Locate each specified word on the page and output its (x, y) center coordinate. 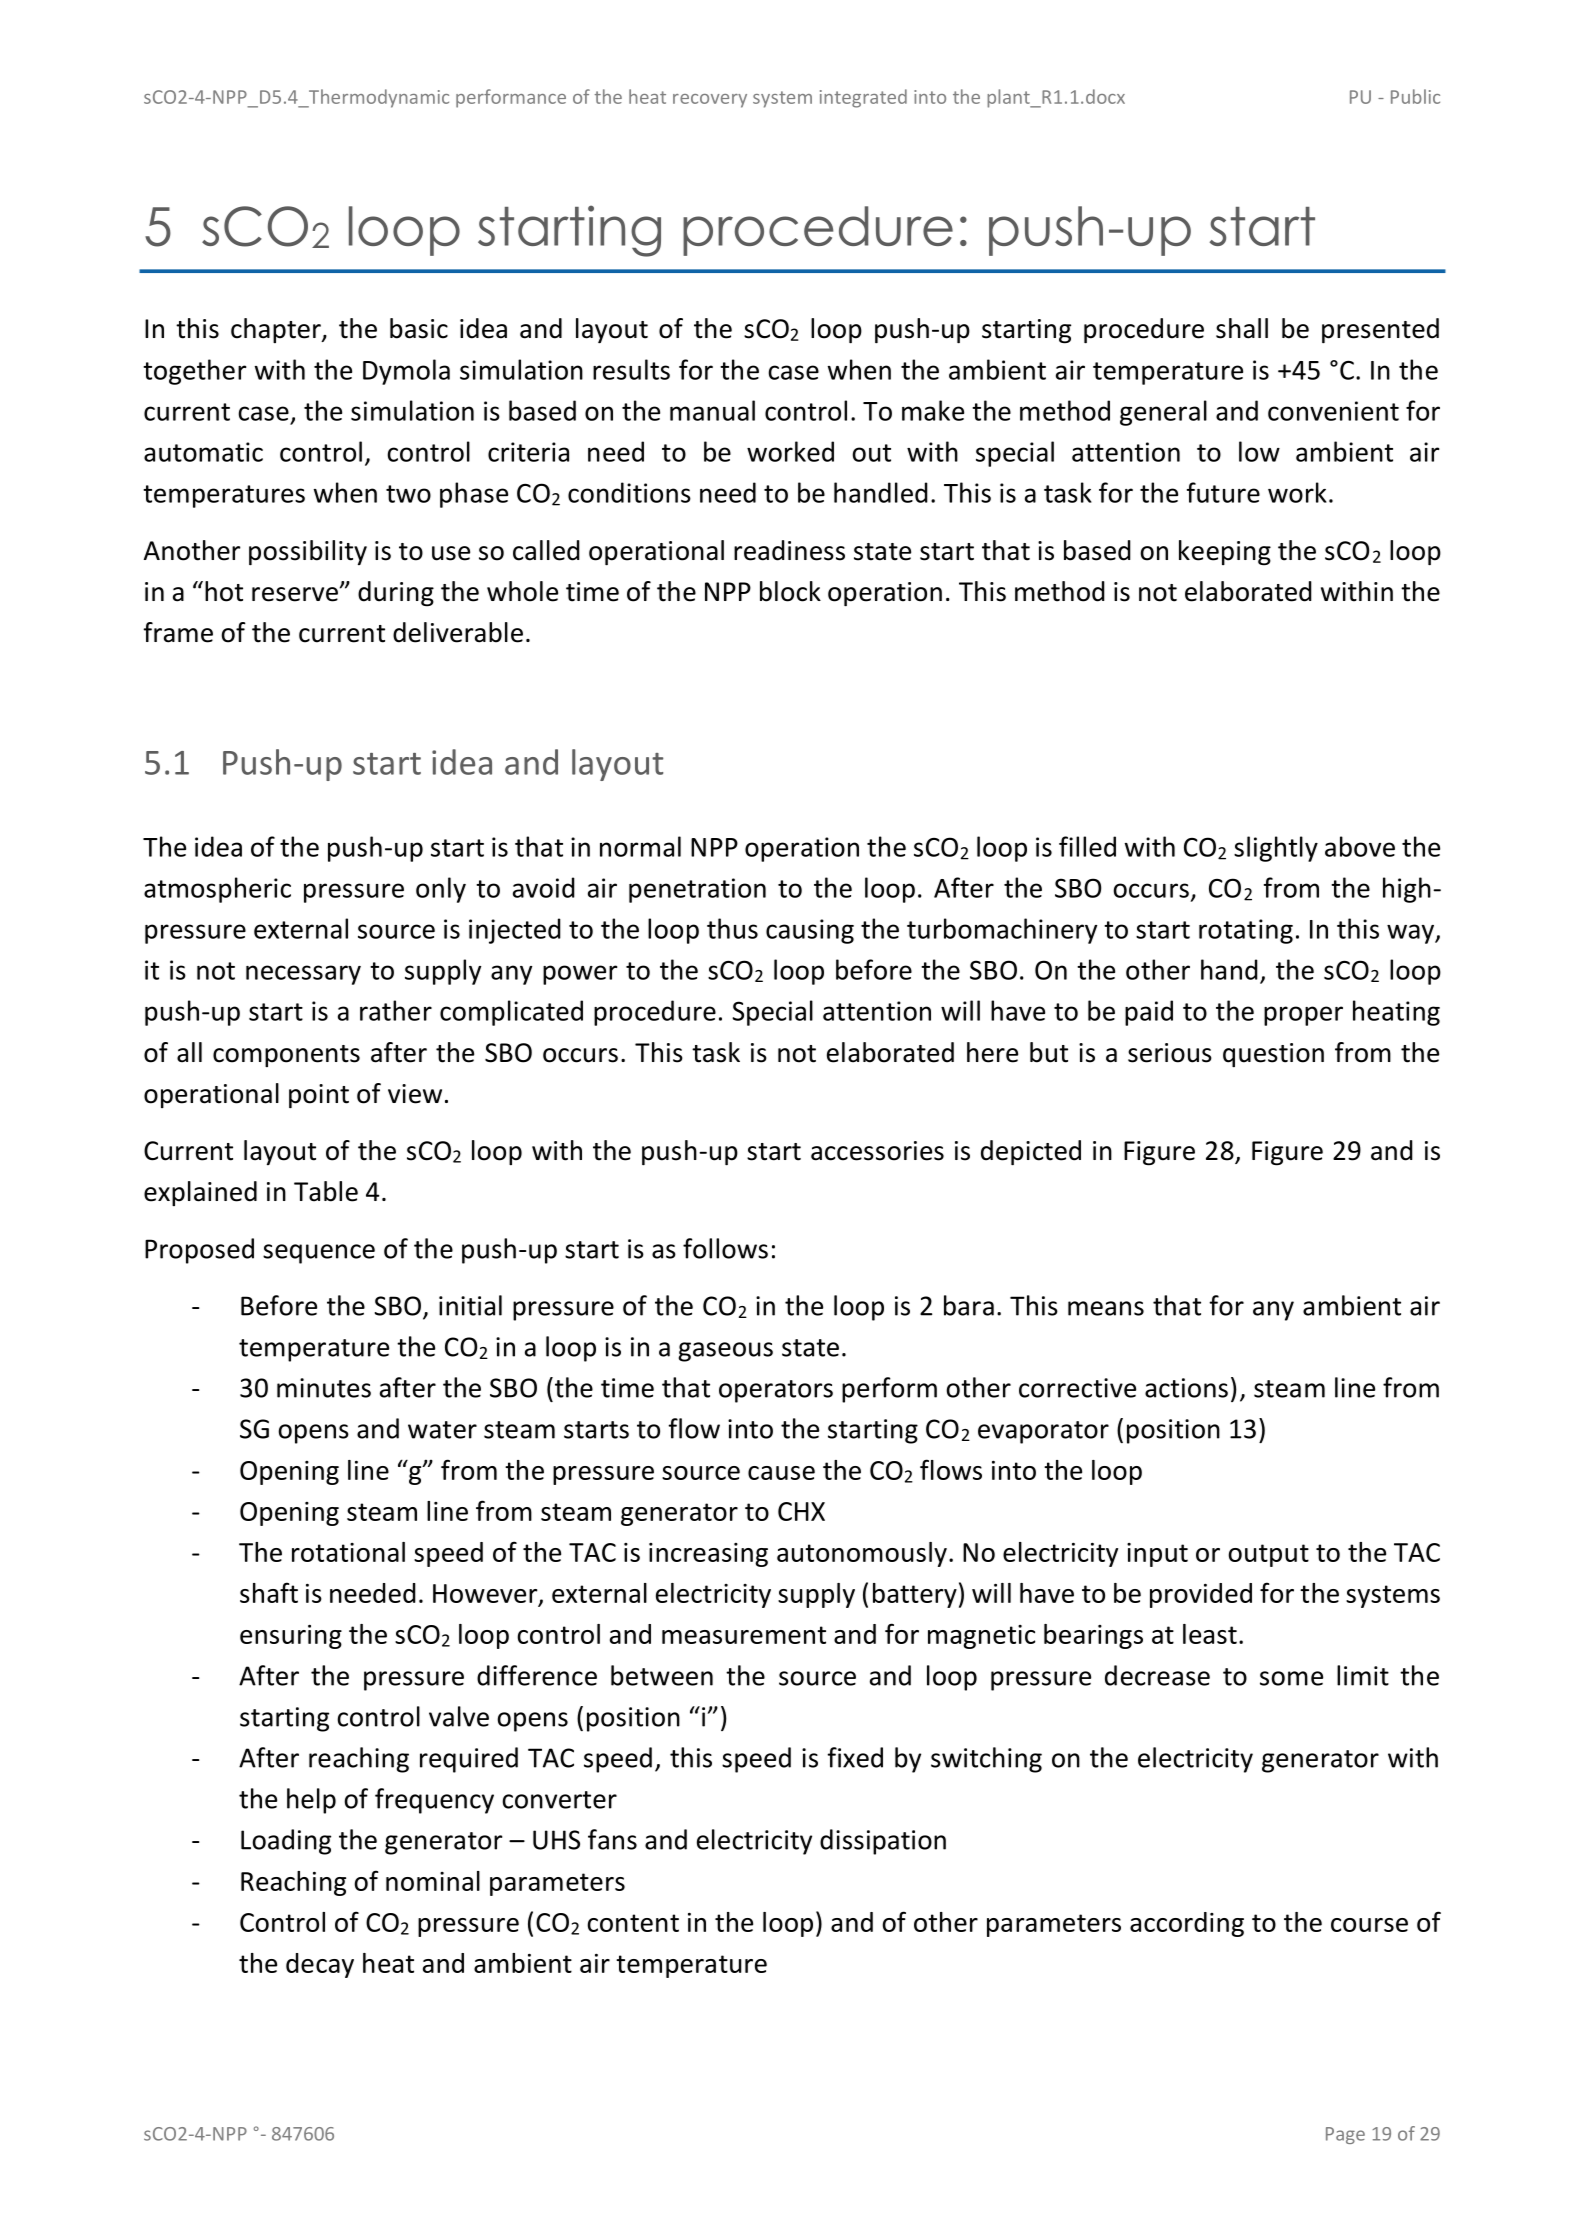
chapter (277, 330)
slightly (1276, 849)
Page (1345, 2135)
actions (1186, 1388)
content (633, 1923)
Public (1415, 96)
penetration (697, 890)
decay (320, 1965)
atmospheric (217, 890)
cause (781, 1473)
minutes (324, 1388)
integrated (863, 98)
